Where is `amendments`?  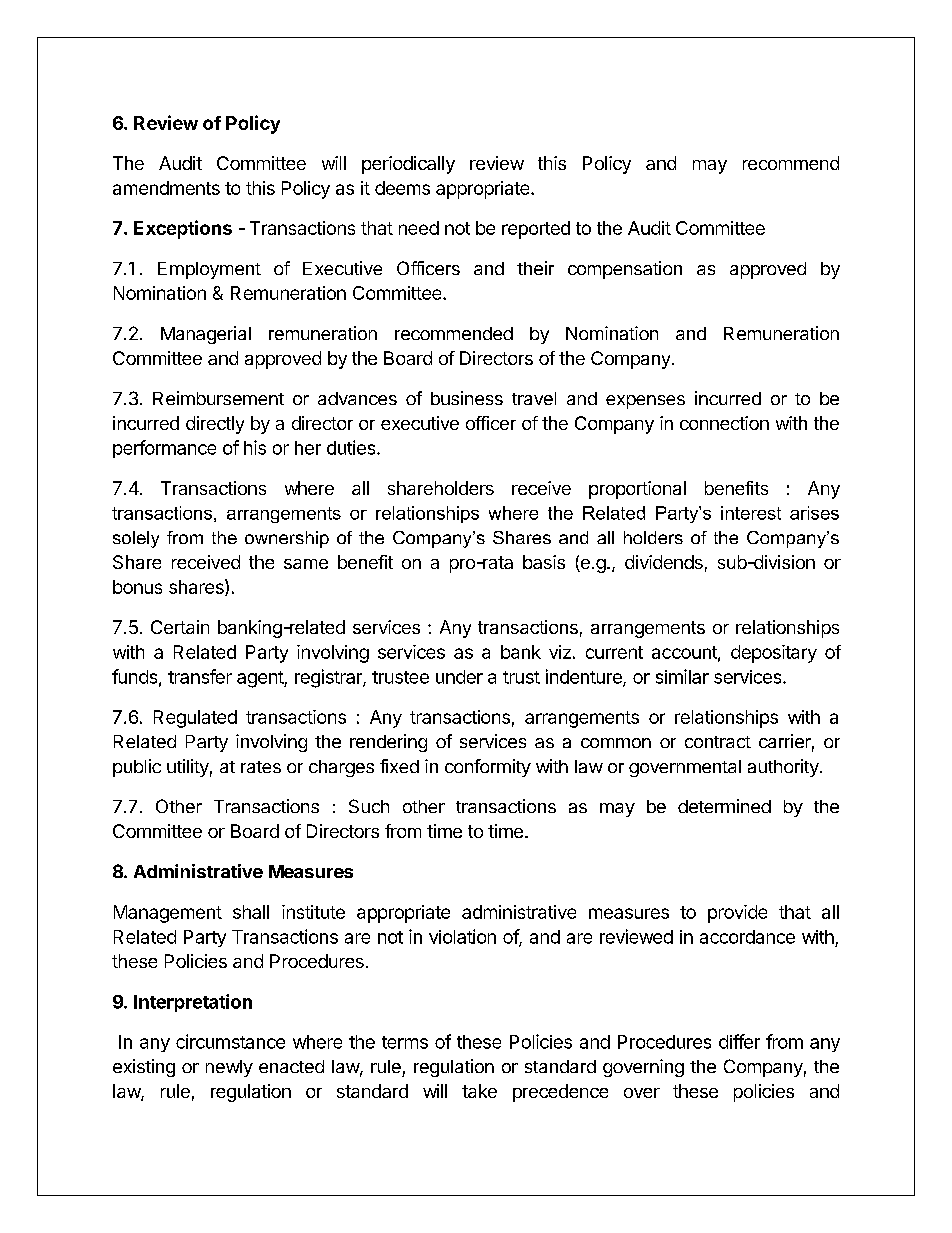 amendments is located at coordinates (166, 188).
